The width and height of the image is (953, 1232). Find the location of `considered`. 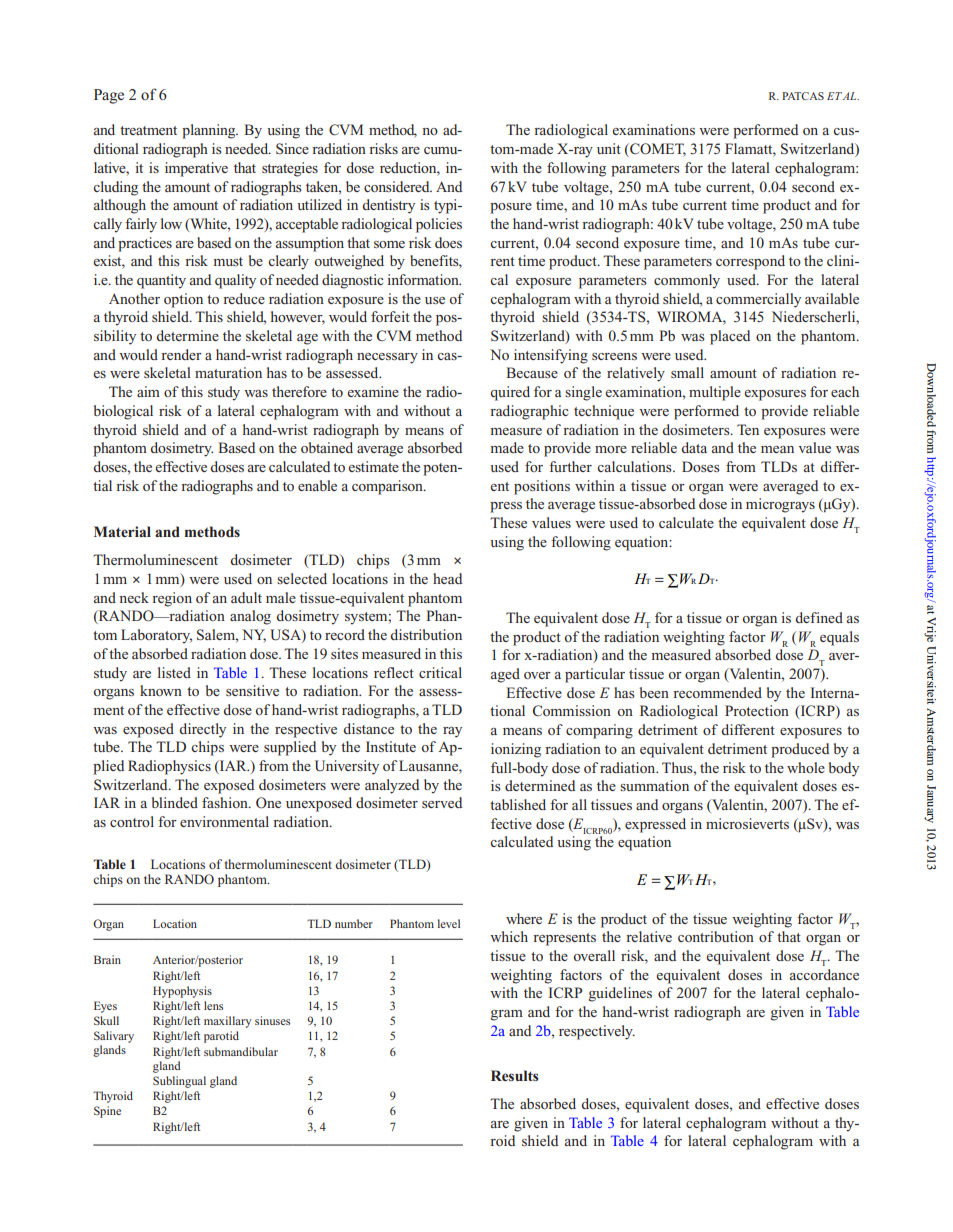

considered is located at coordinates (398, 186).
